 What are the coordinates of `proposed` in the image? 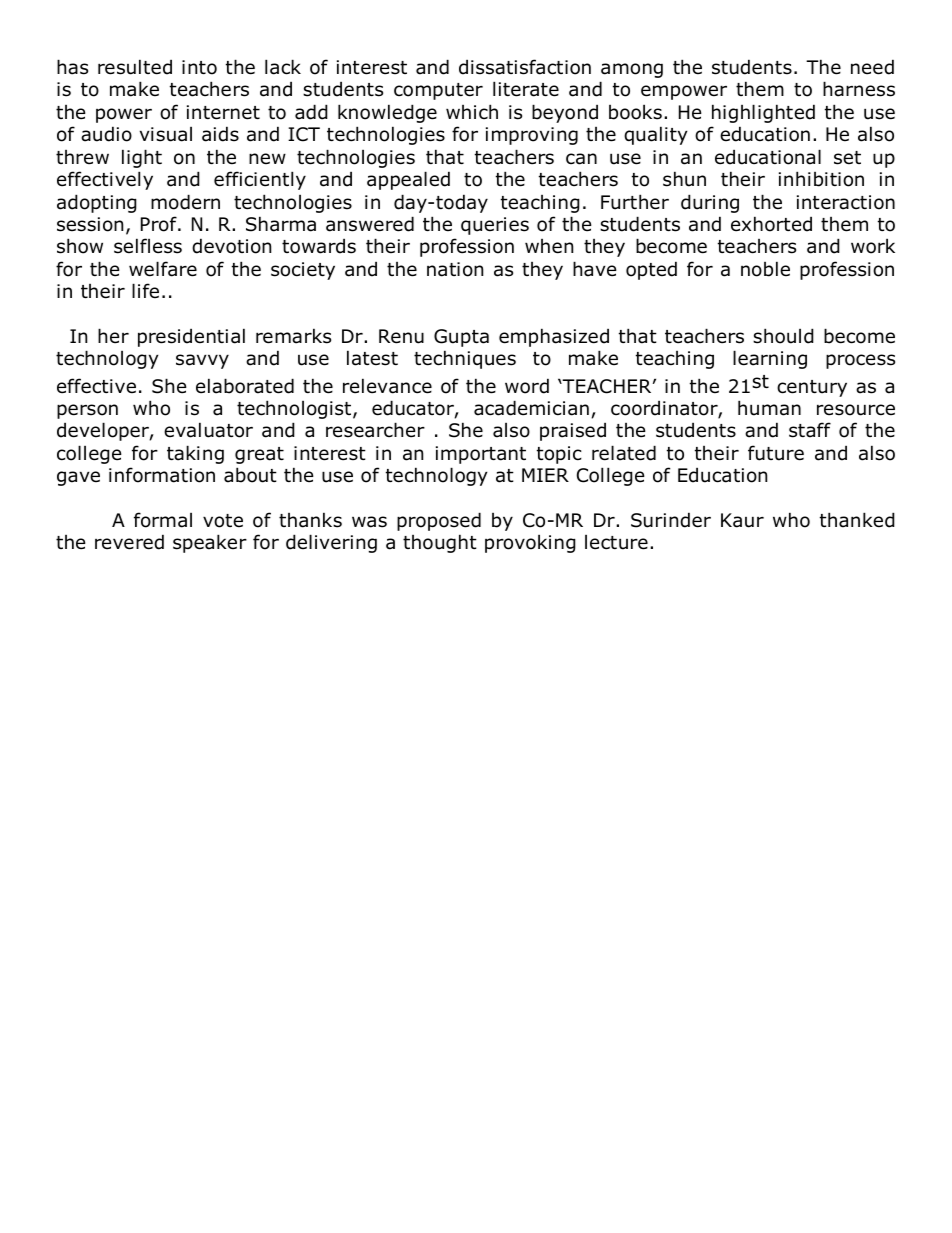 It's located at (439, 521).
